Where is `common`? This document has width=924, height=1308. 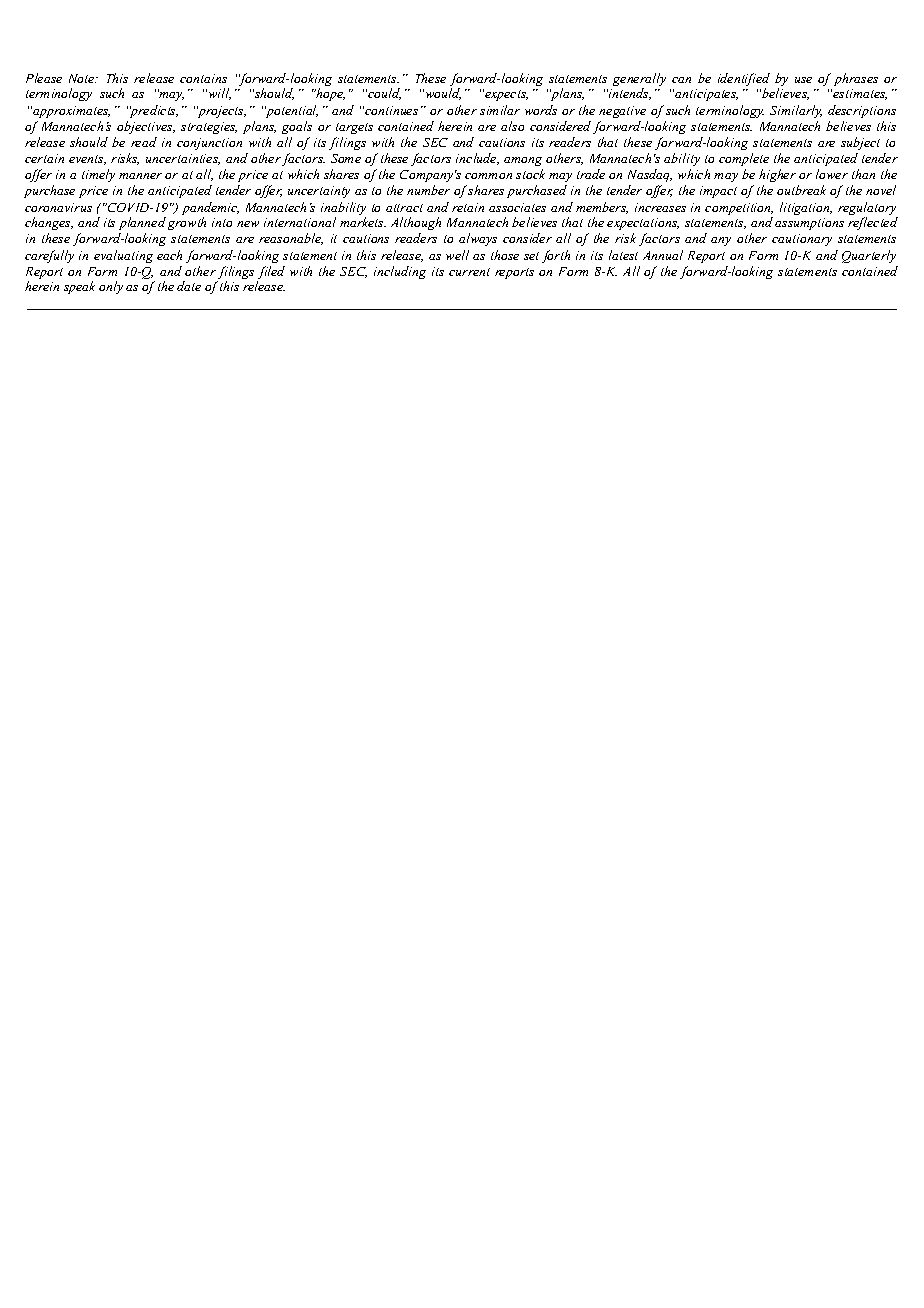
common is located at coordinates (488, 176).
